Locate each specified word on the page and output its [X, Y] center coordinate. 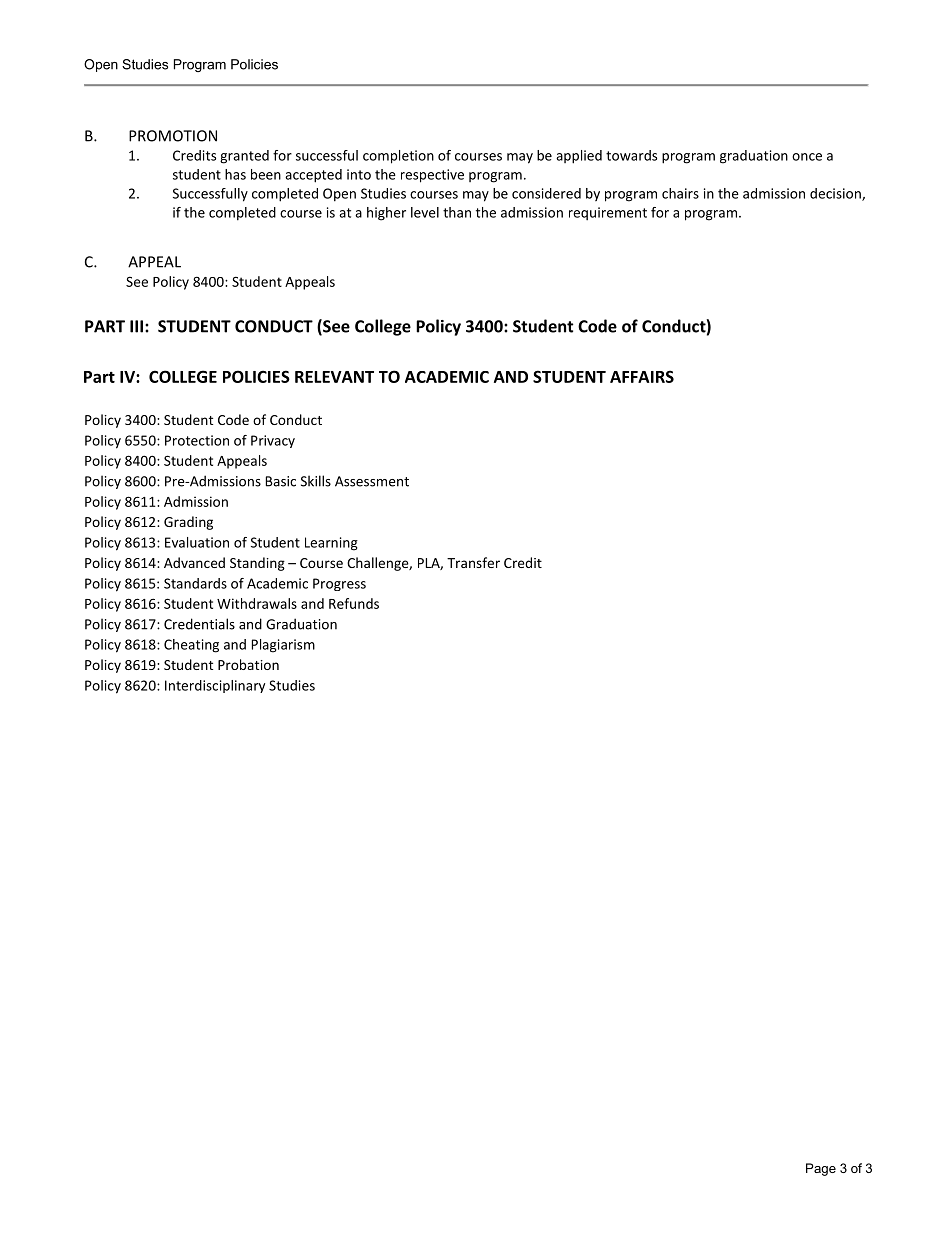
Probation [248, 664]
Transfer [473, 562]
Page [821, 1169]
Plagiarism [283, 646]
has [235, 174]
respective [432, 176]
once [807, 157]
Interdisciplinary [215, 686]
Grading [188, 523]
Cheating [191, 646]
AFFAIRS [642, 376]
